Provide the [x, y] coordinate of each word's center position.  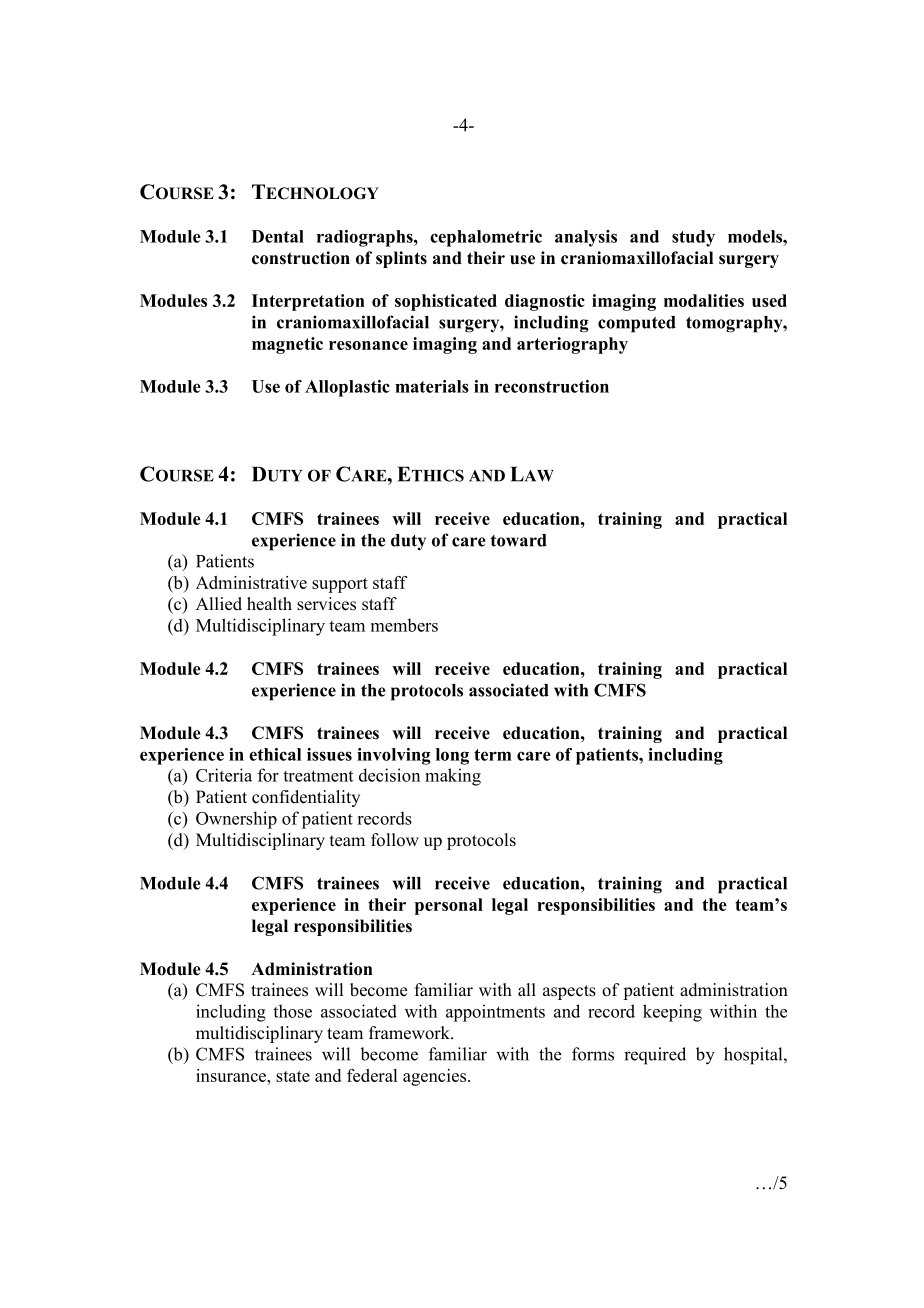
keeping [672, 1013]
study [693, 238]
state [293, 1076]
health [269, 604]
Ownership [236, 820]
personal [449, 906]
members [404, 625]
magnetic [287, 345]
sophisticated [446, 302]
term [493, 755]
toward [519, 540]
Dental [278, 236]
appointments [495, 1013]
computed [637, 324]
